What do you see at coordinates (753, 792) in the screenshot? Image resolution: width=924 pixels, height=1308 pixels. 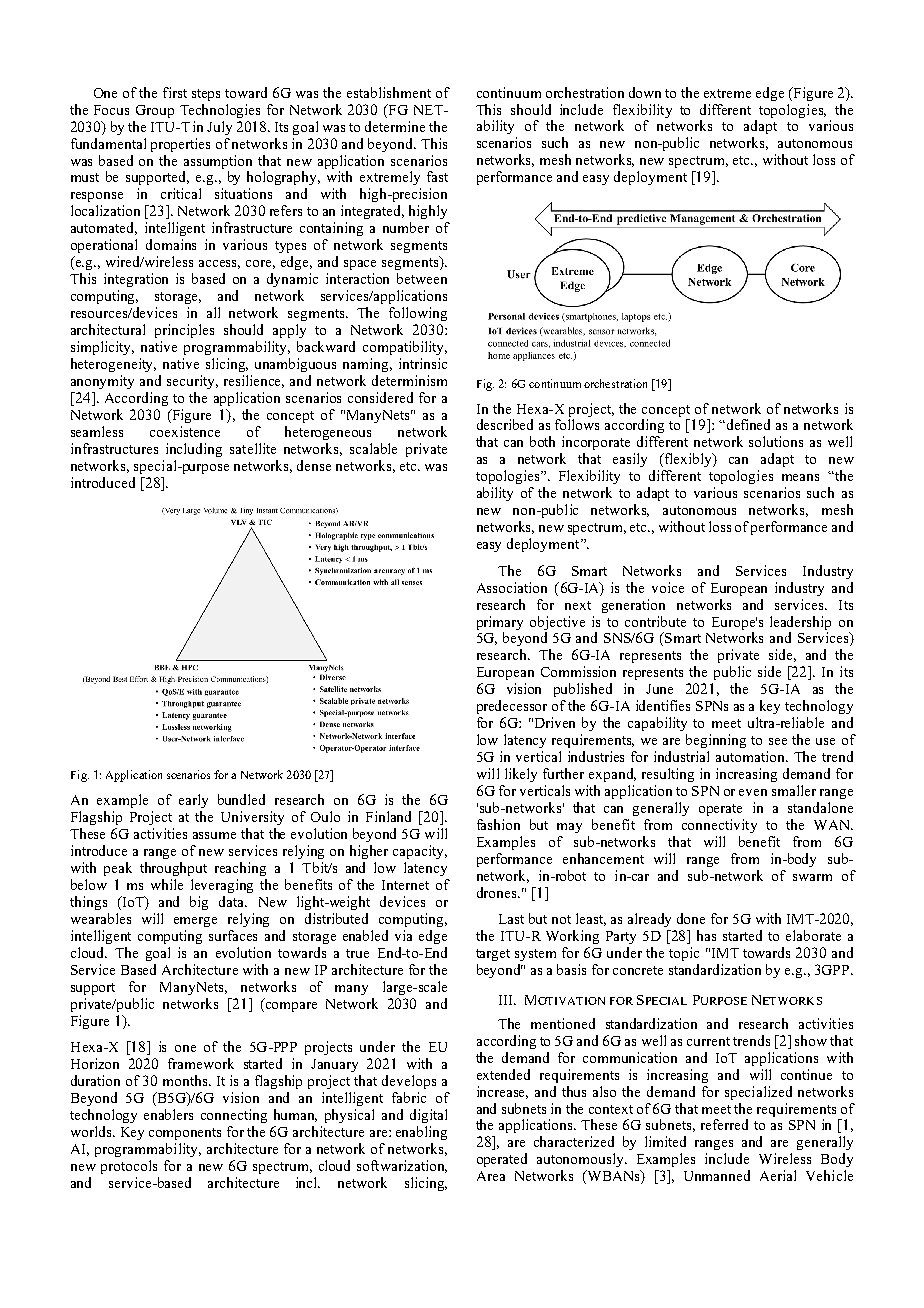 I see `even` at bounding box center [753, 792].
